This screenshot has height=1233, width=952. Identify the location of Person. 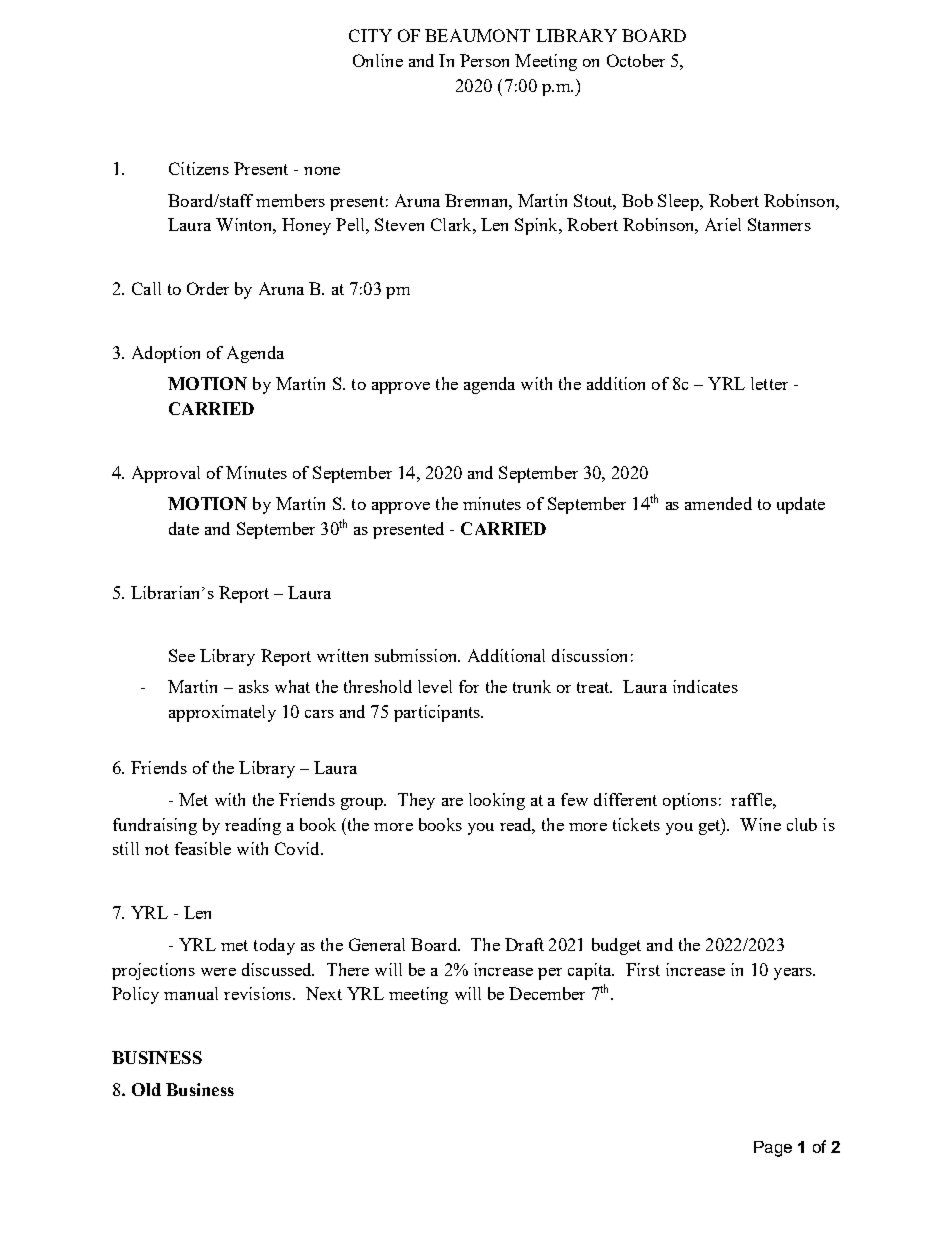
(484, 60).
